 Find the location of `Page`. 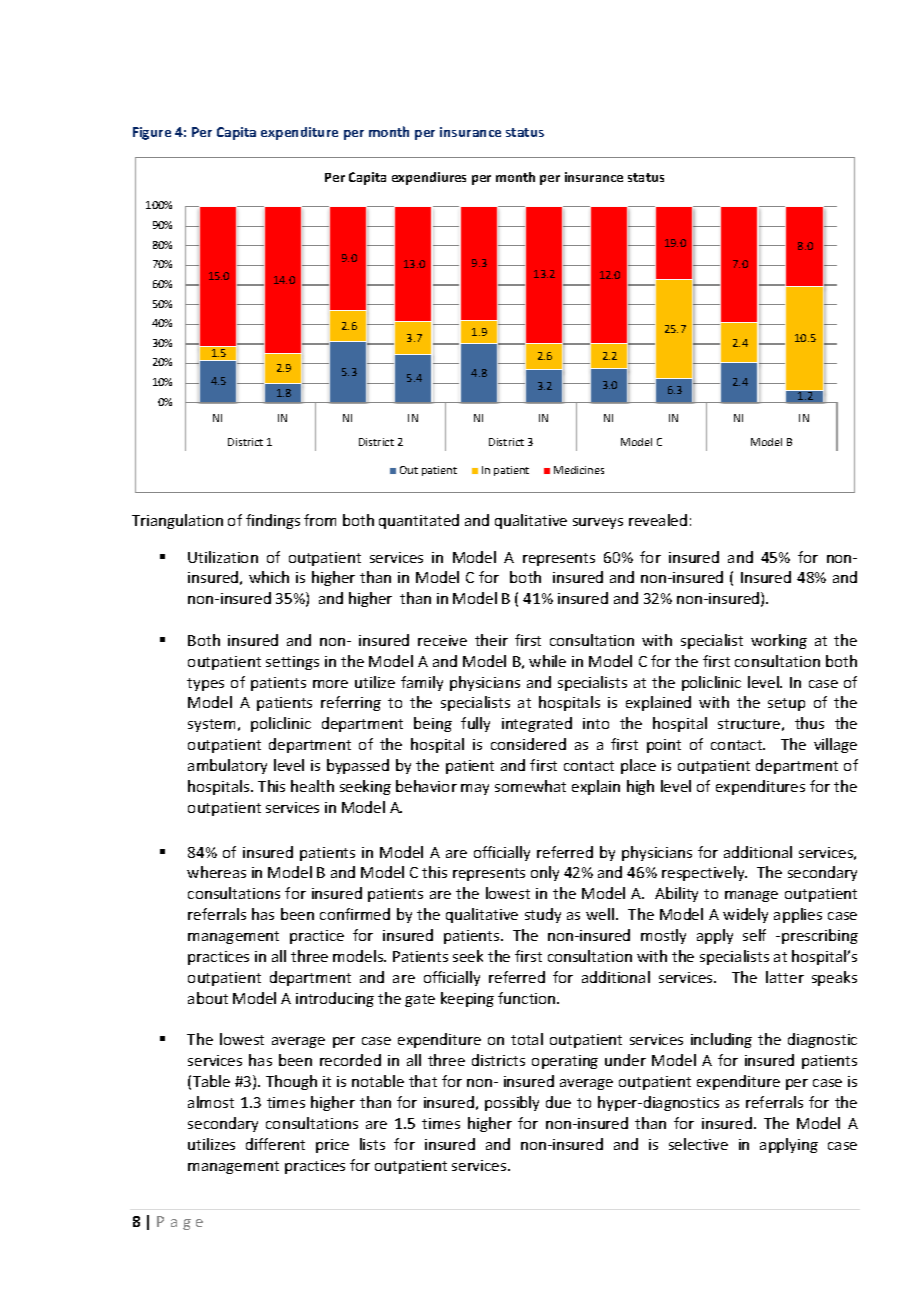

Page is located at coordinates (180, 1223).
